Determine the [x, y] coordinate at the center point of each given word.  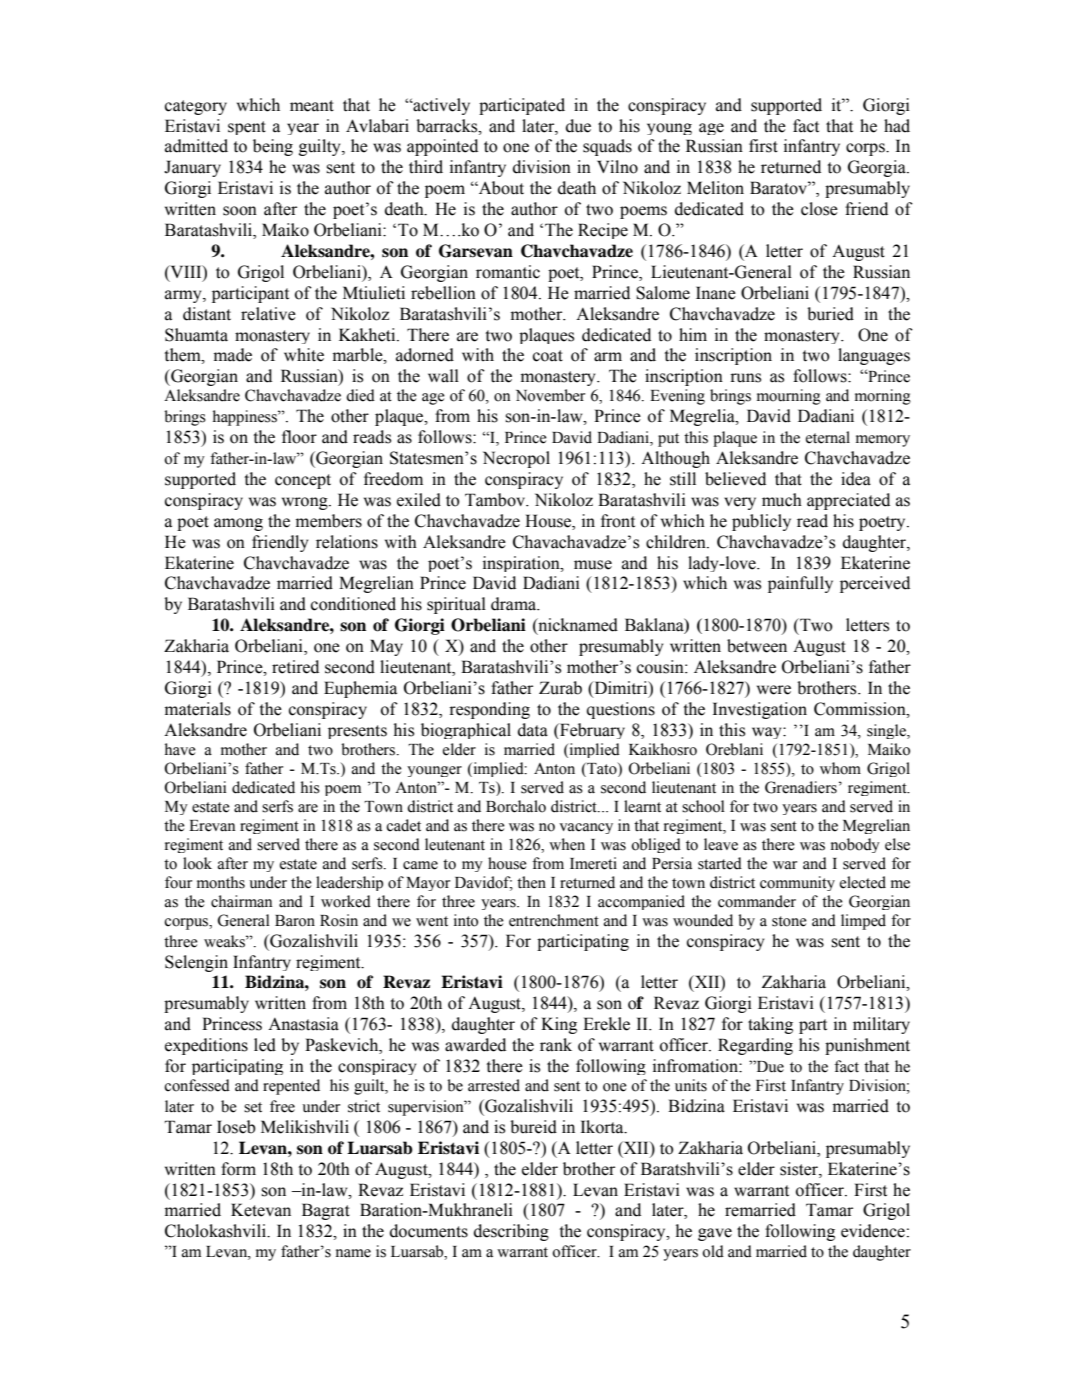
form [238, 1169]
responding [489, 710]
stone [789, 921]
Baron [295, 921]
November [550, 395]
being [273, 147]
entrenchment [554, 920]
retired [295, 667]
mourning [789, 397]
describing [511, 1232]
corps [866, 149]
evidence [873, 1231]
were [774, 690]
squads [607, 147]
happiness [246, 418]
